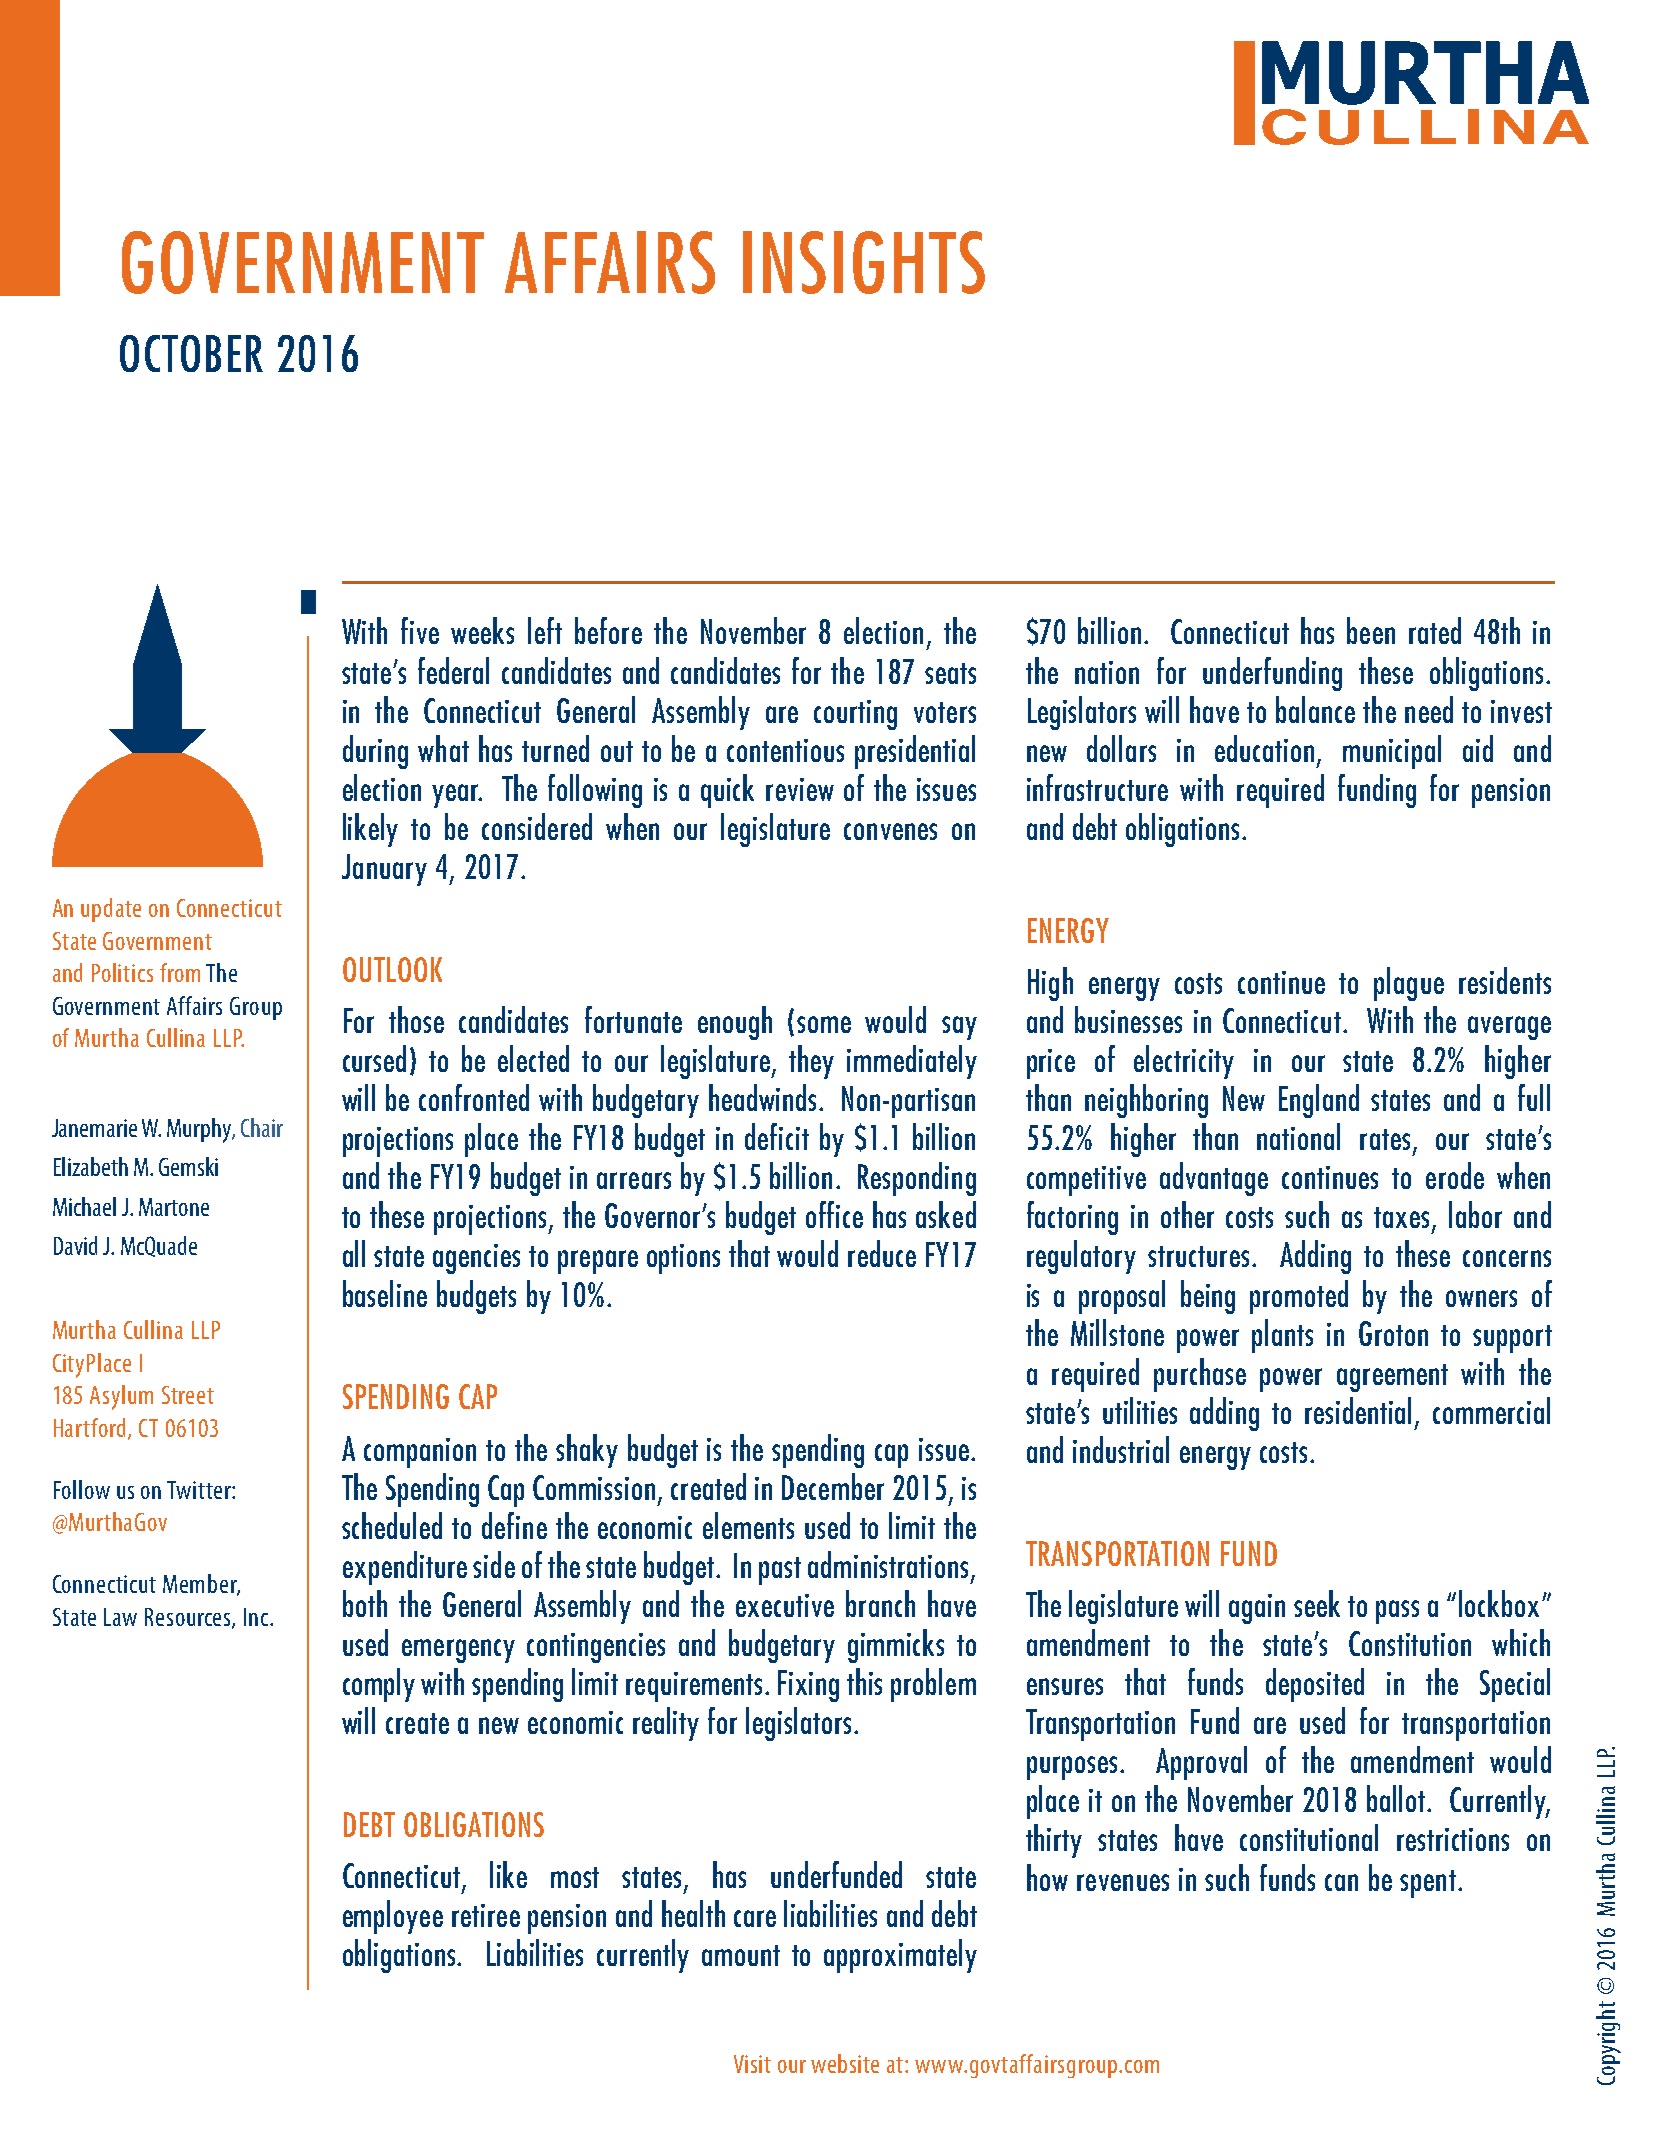 This image has width=1661, height=2150. Describe the element at coordinates (1409, 984) in the image. I see `plague` at that location.
